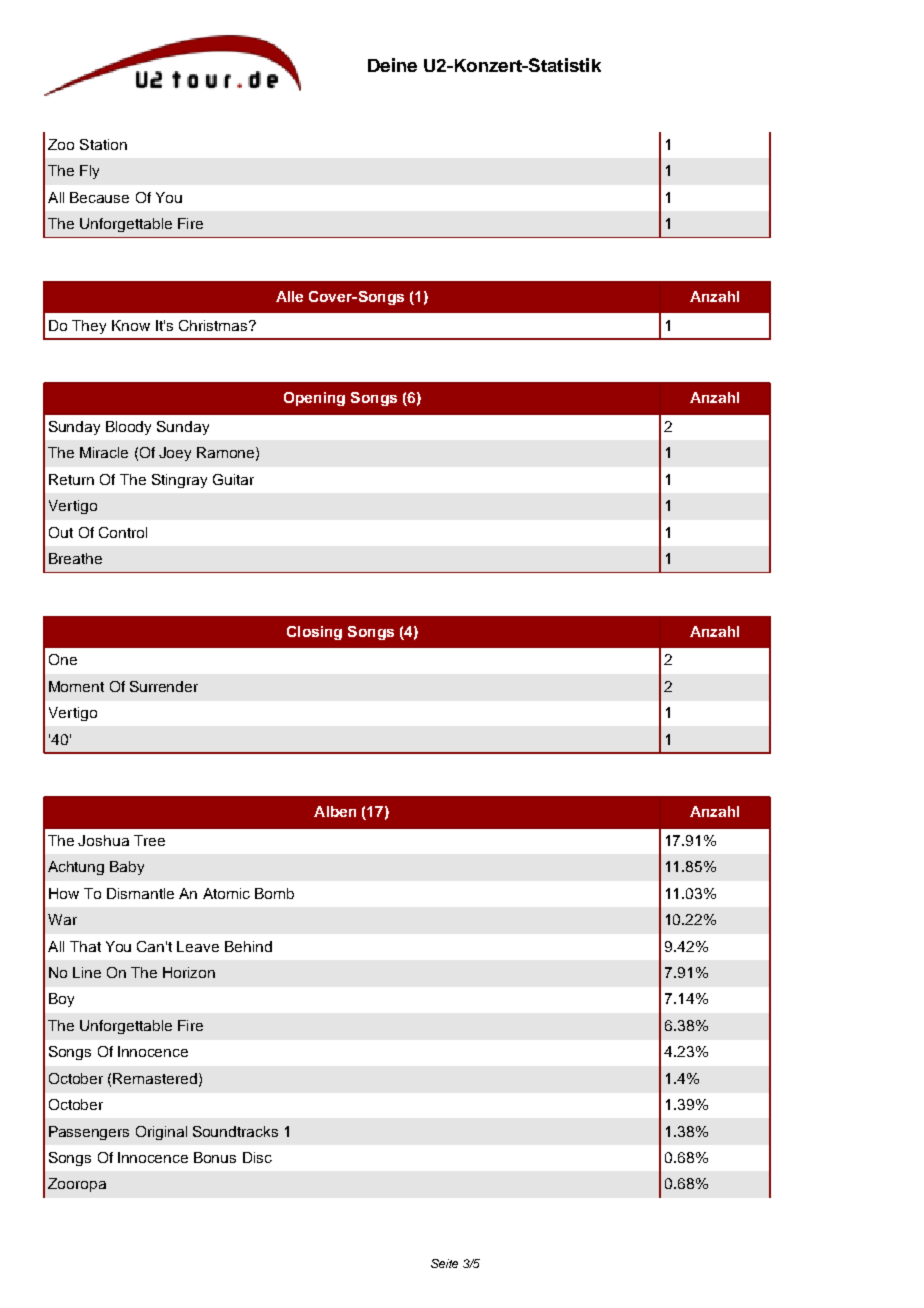  I want to click on Deine, so click(392, 65).
